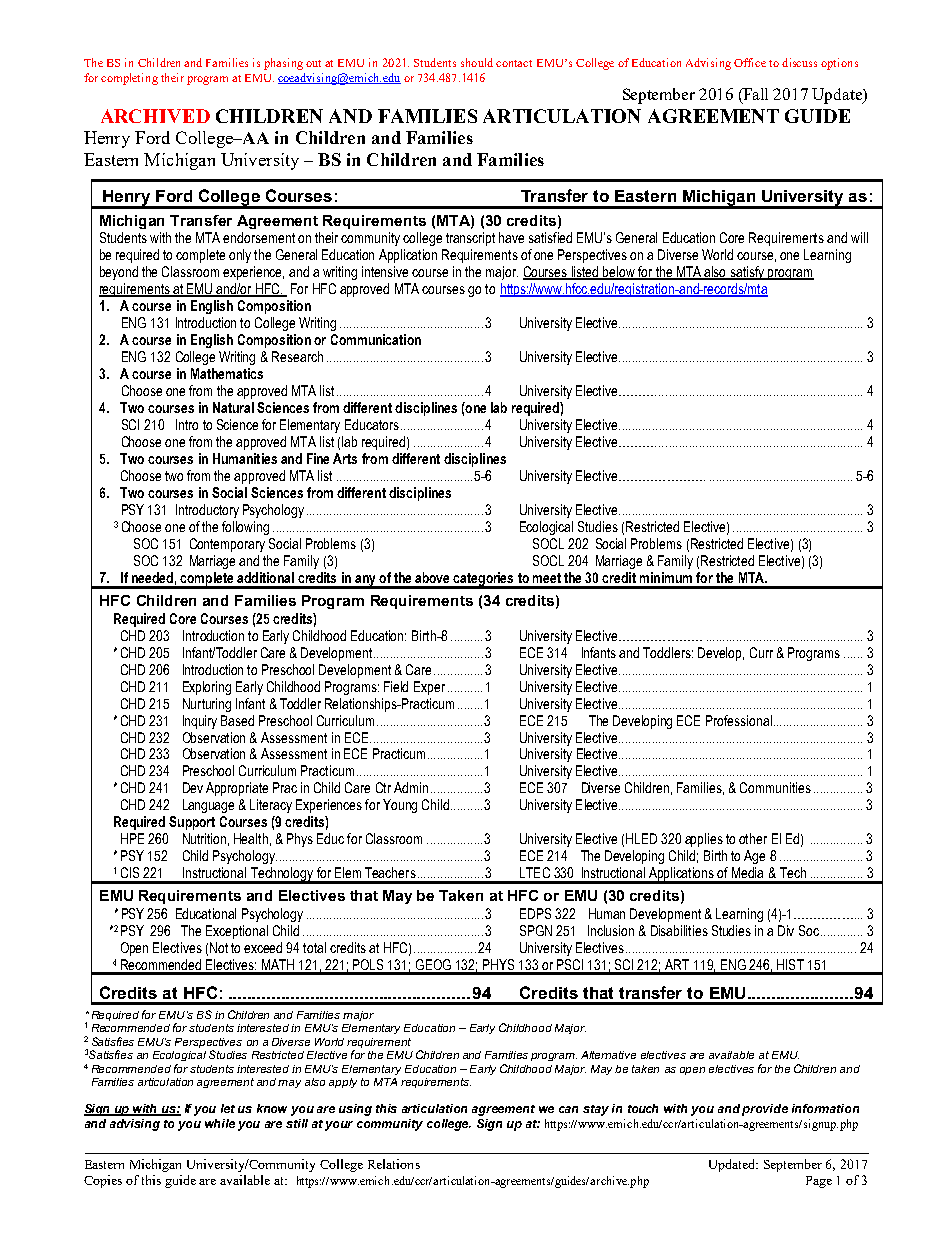 This image has height=1233, width=952. I want to click on Language, so click(208, 806).
